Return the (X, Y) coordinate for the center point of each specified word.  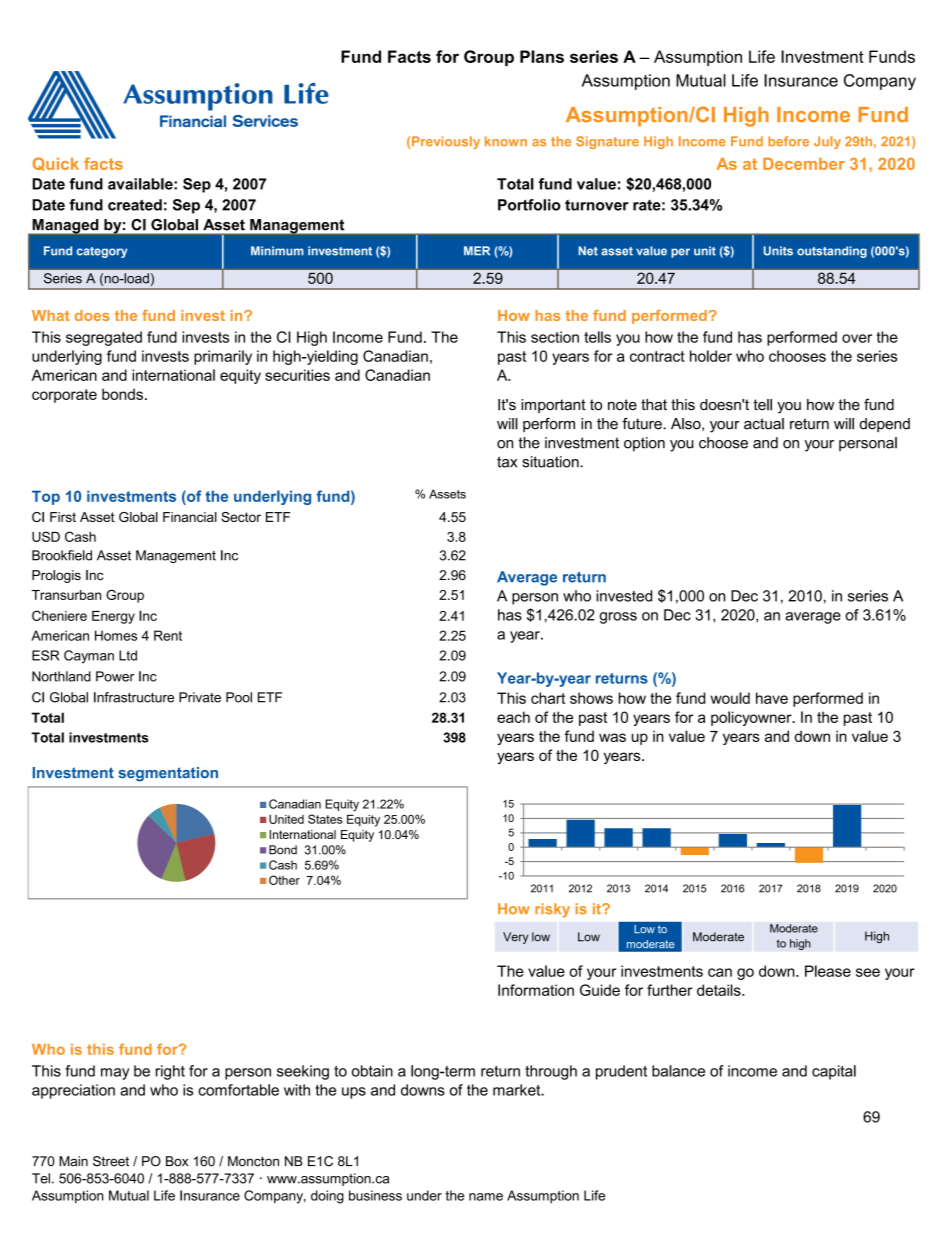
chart (548, 698)
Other (284, 880)
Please (828, 971)
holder (711, 356)
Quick (56, 164)
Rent (168, 635)
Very (515, 938)
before (788, 141)
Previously (446, 142)
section (555, 337)
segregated (104, 338)
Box (177, 1161)
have (772, 698)
